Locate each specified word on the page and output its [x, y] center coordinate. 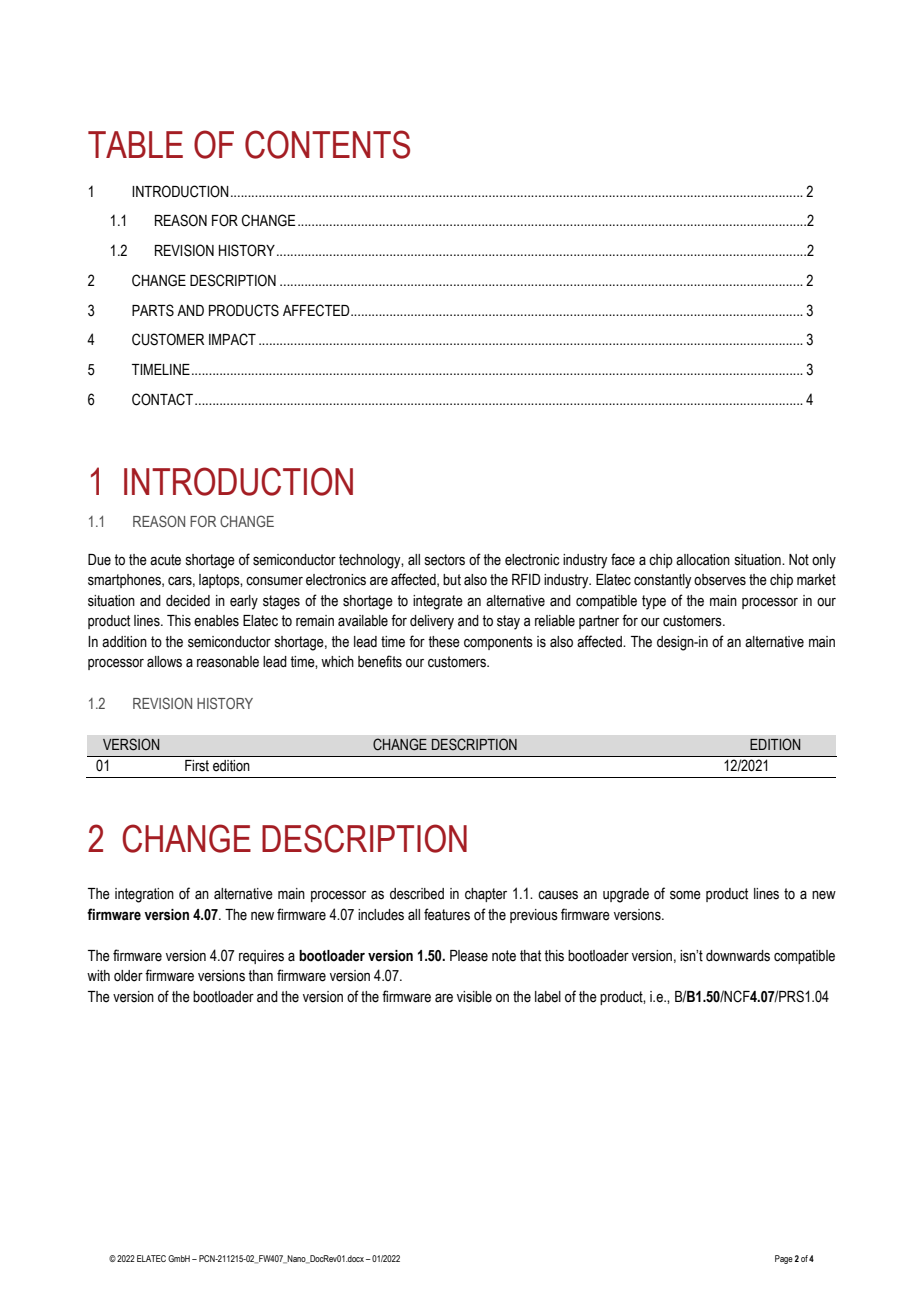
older [128, 976]
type [654, 602]
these [444, 642]
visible [474, 997]
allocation [703, 560]
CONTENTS [327, 144]
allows [164, 662]
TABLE [135, 144]
